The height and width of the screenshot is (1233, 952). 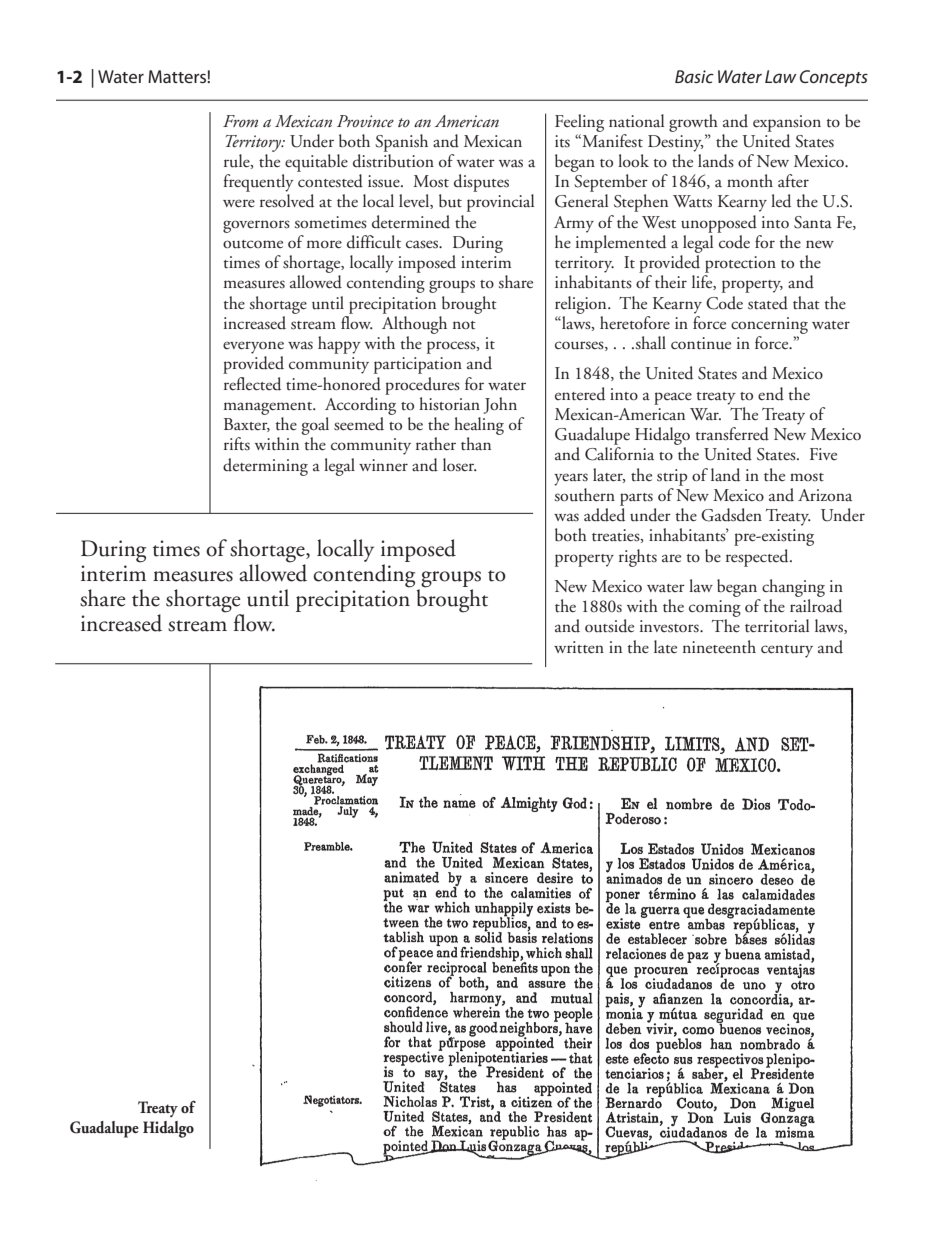 I want to click on Feeling, so click(x=579, y=123).
